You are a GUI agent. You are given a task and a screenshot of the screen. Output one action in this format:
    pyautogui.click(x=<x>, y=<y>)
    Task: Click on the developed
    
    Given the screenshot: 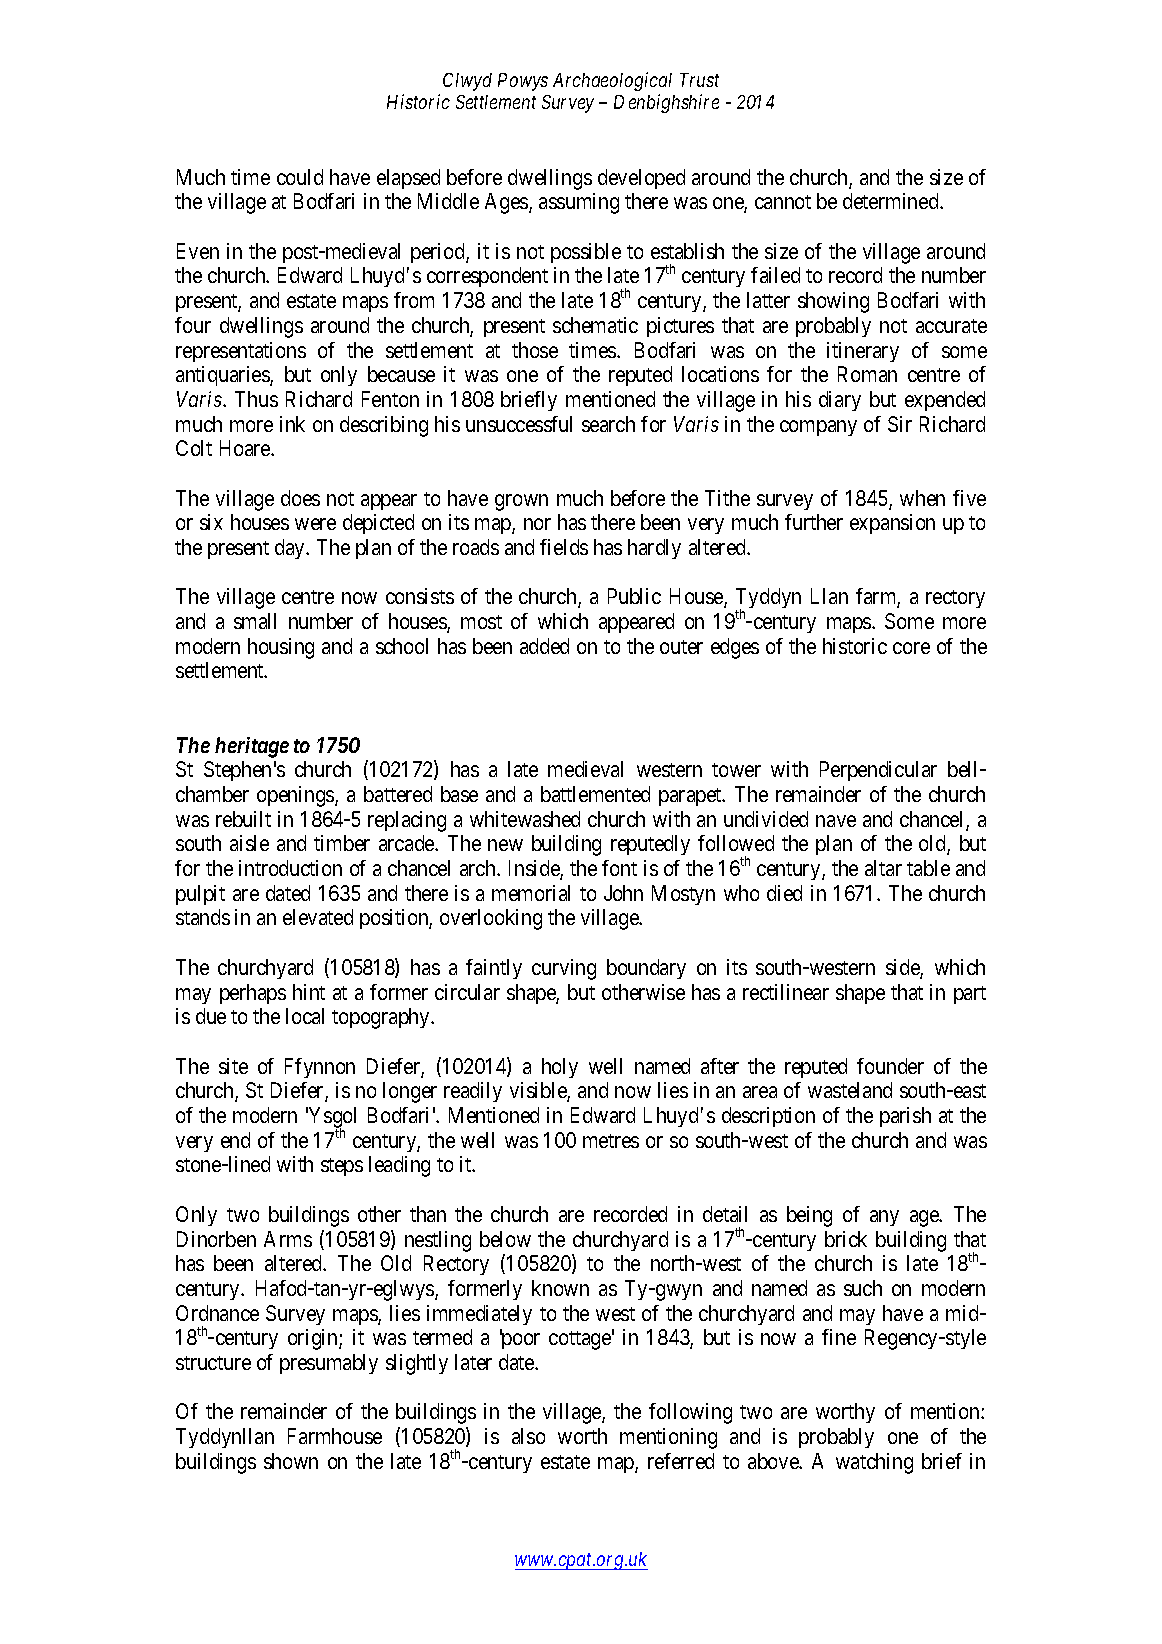 What is the action you would take?
    pyautogui.click(x=641, y=179)
